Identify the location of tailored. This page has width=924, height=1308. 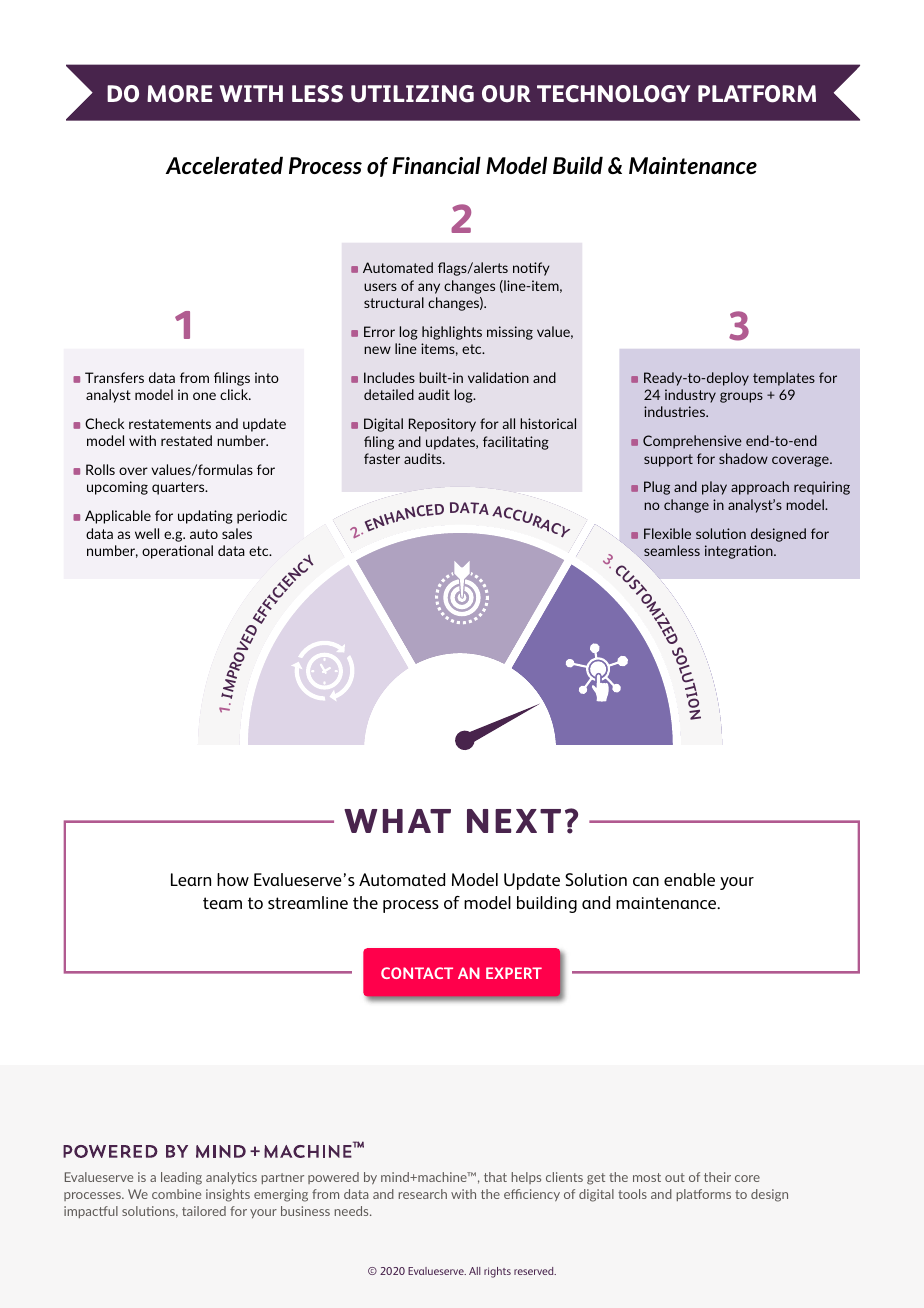
(204, 1211).
